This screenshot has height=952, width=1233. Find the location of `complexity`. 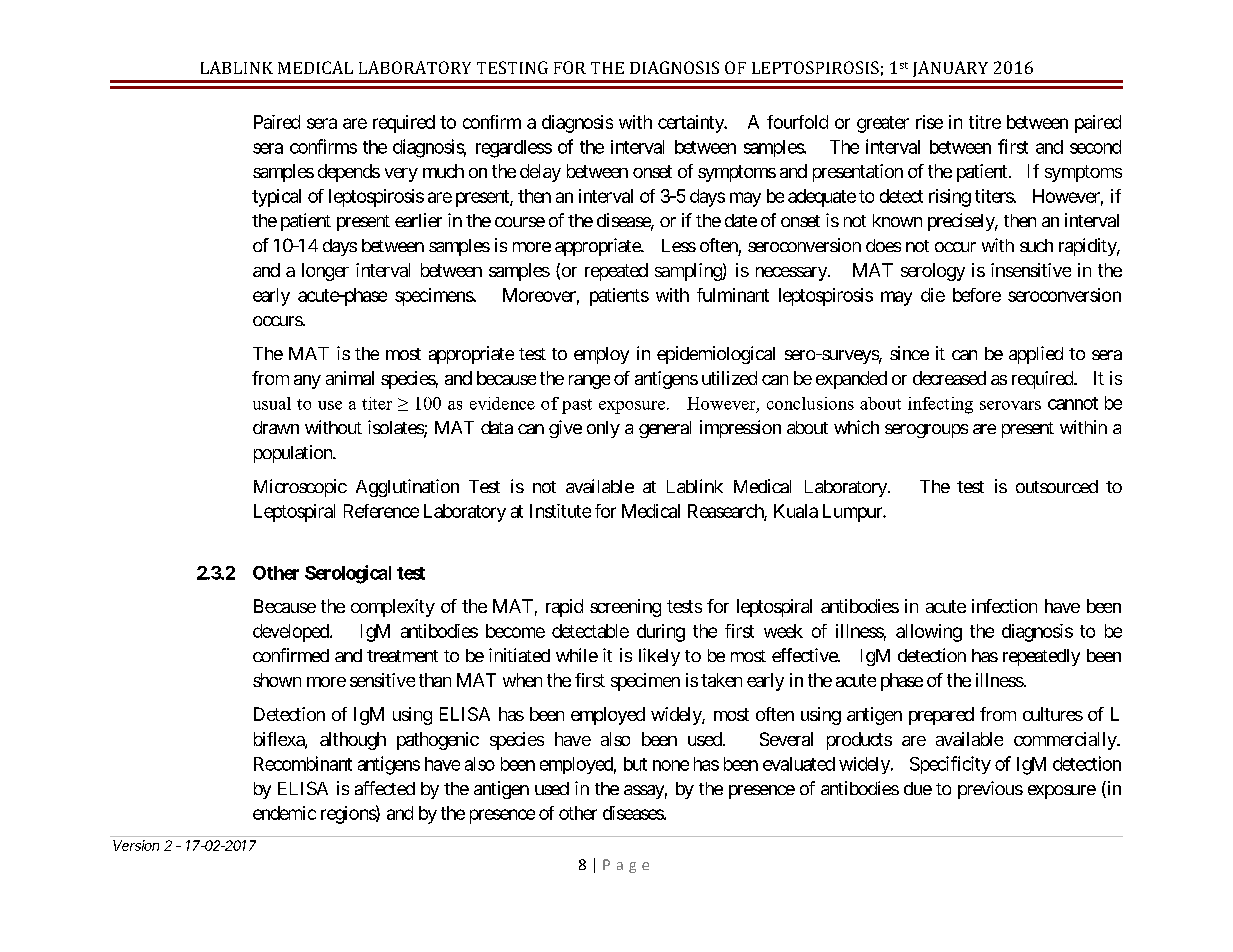

complexity is located at coordinates (393, 608).
